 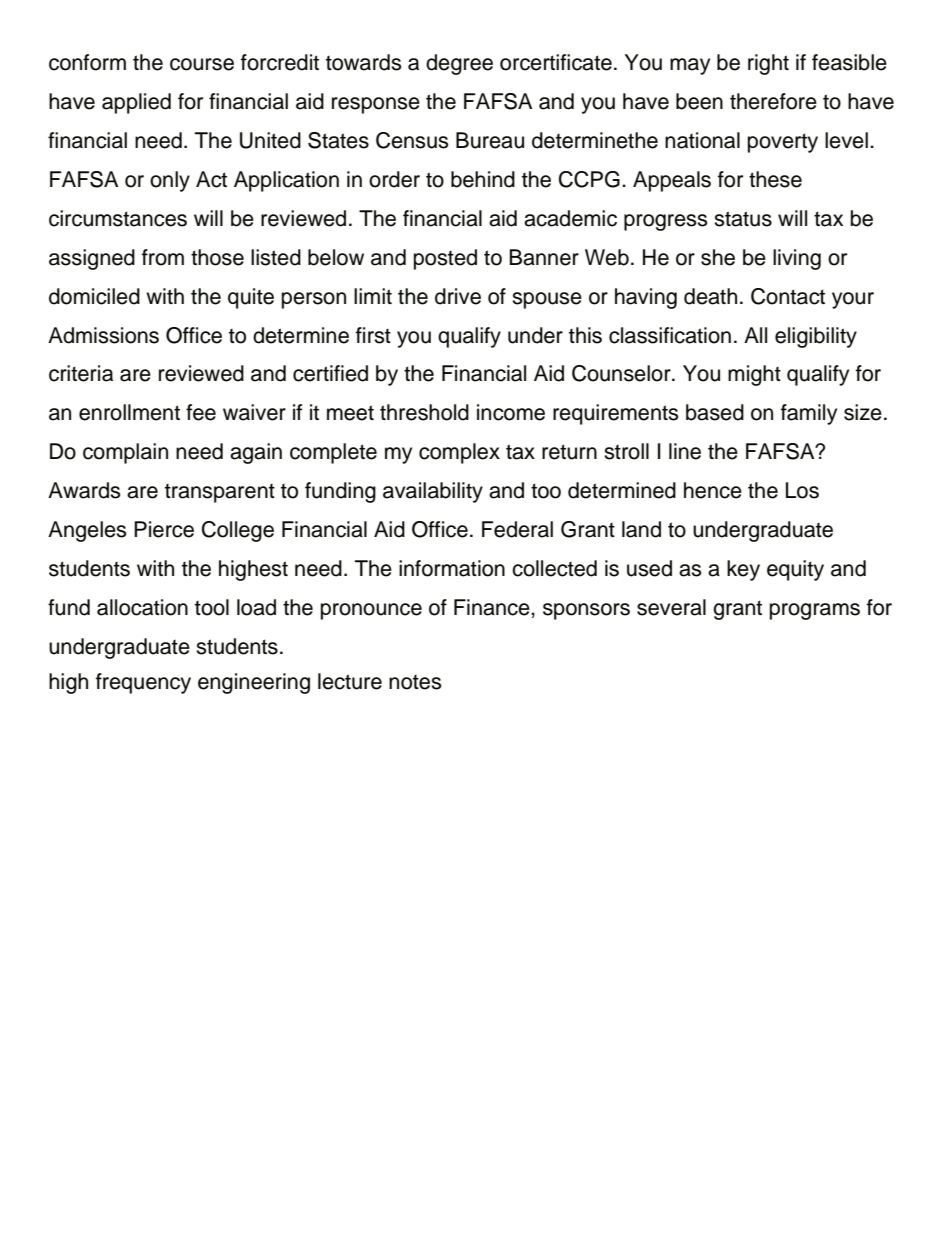 I want to click on complex, so click(x=459, y=453).
